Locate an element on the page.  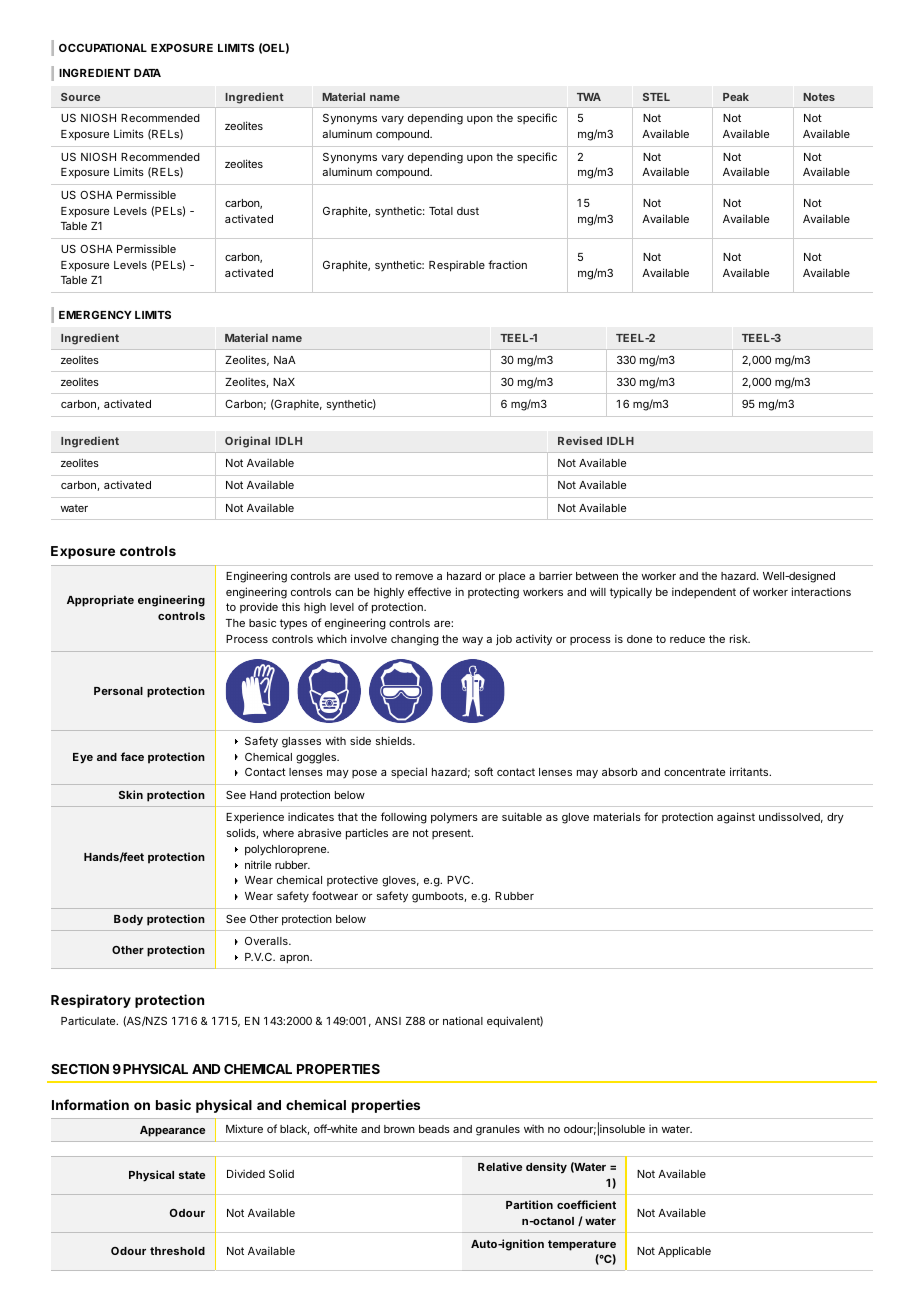
Peak is located at coordinates (736, 97).
